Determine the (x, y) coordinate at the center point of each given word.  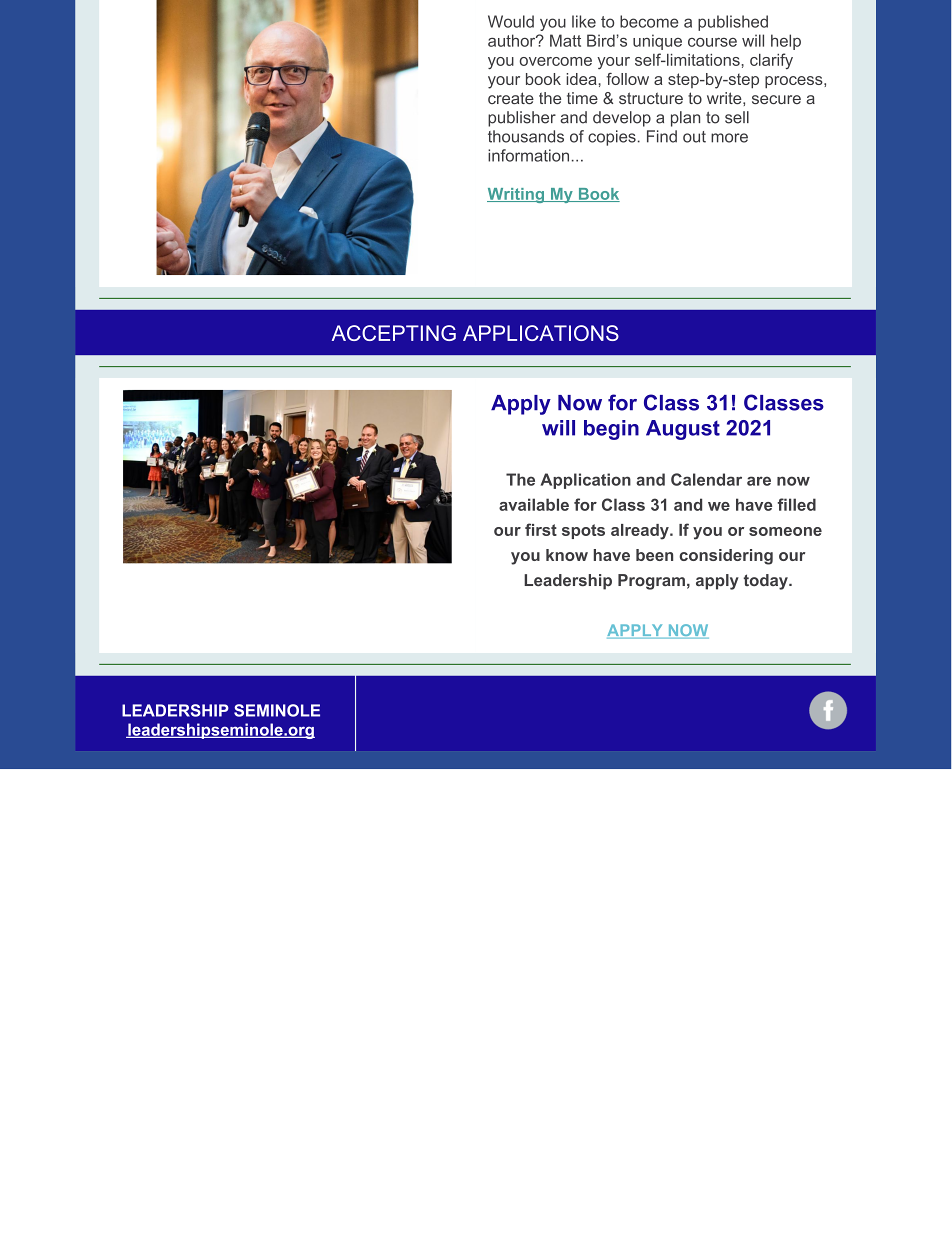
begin (611, 430)
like (584, 21)
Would (511, 21)
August (683, 430)
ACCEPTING (394, 333)
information (528, 155)
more (729, 138)
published (733, 23)
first (541, 529)
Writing (517, 195)
